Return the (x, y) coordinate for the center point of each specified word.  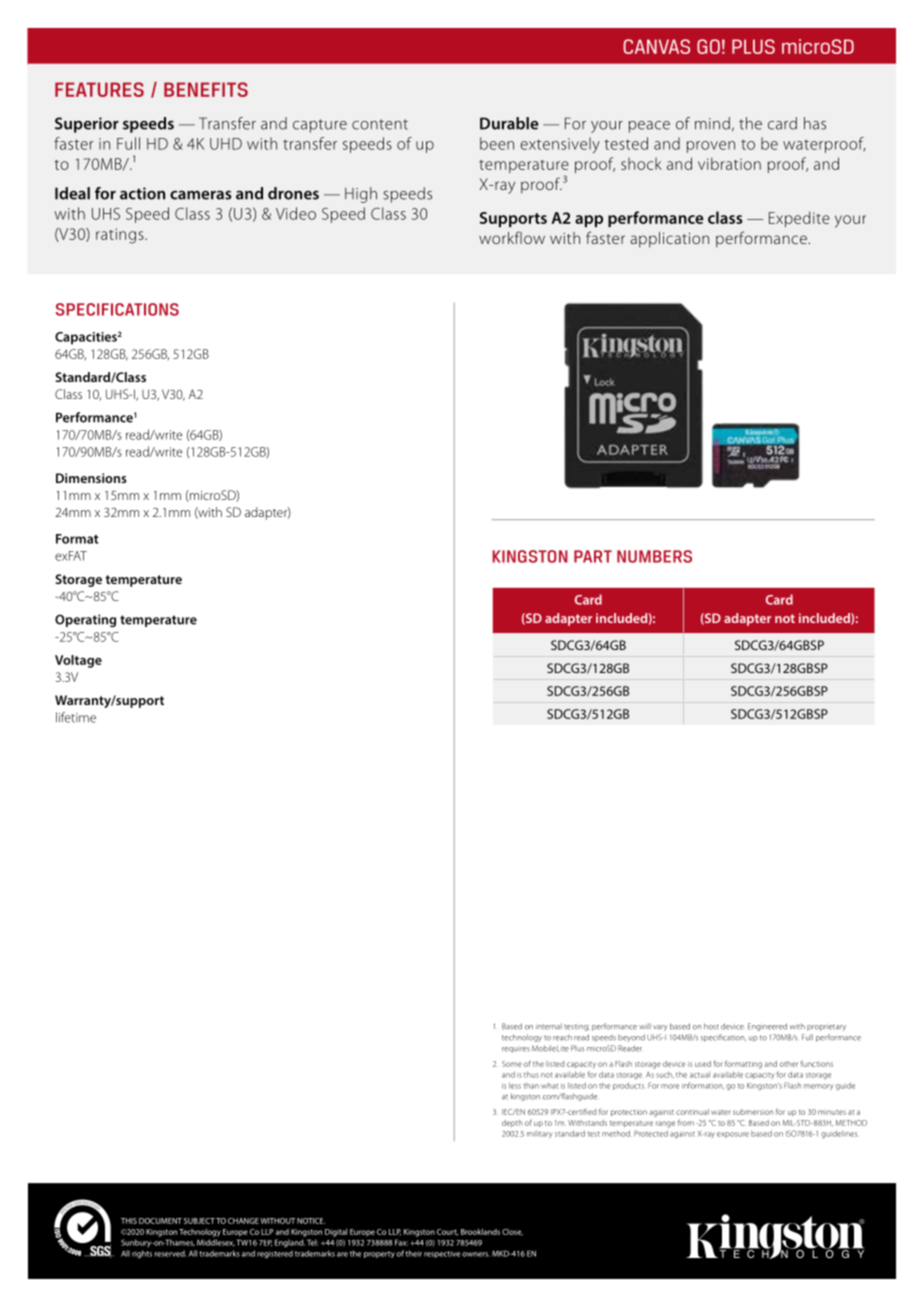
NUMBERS (654, 556)
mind (712, 123)
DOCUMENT (160, 1221)
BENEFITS (206, 89)
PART (593, 556)
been (497, 143)
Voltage (78, 661)
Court (447, 1232)
